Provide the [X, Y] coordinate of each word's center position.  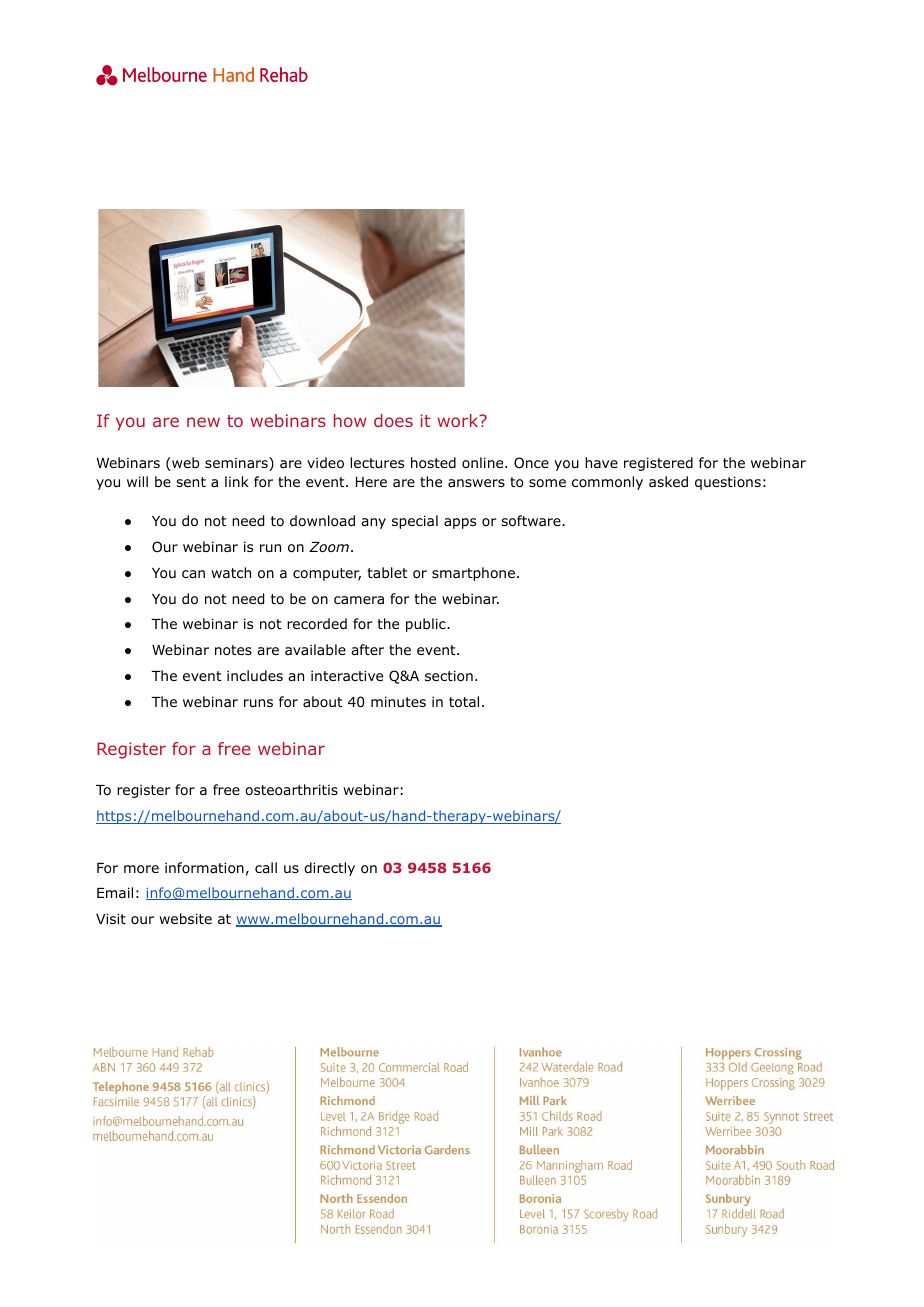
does [393, 420]
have [601, 462]
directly [329, 869]
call [266, 867]
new [203, 422]
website [185, 918]
